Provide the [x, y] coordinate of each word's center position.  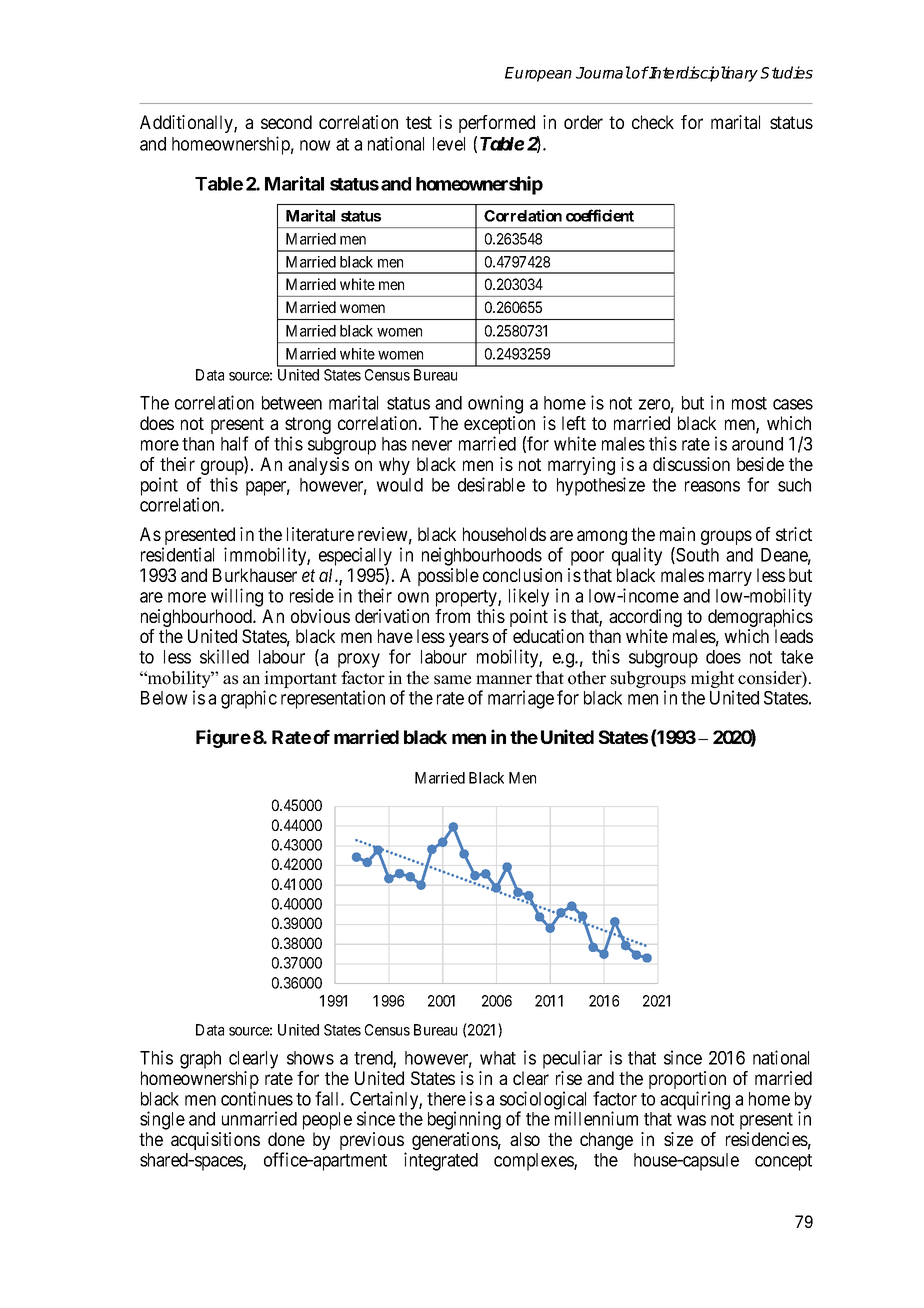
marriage [521, 699]
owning [495, 404]
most [749, 403]
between [292, 403]
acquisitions [215, 1141]
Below [164, 698]
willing [237, 597]
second [286, 122]
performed [497, 124]
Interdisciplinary [703, 74]
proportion [687, 1081]
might [712, 681]
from [452, 616]
